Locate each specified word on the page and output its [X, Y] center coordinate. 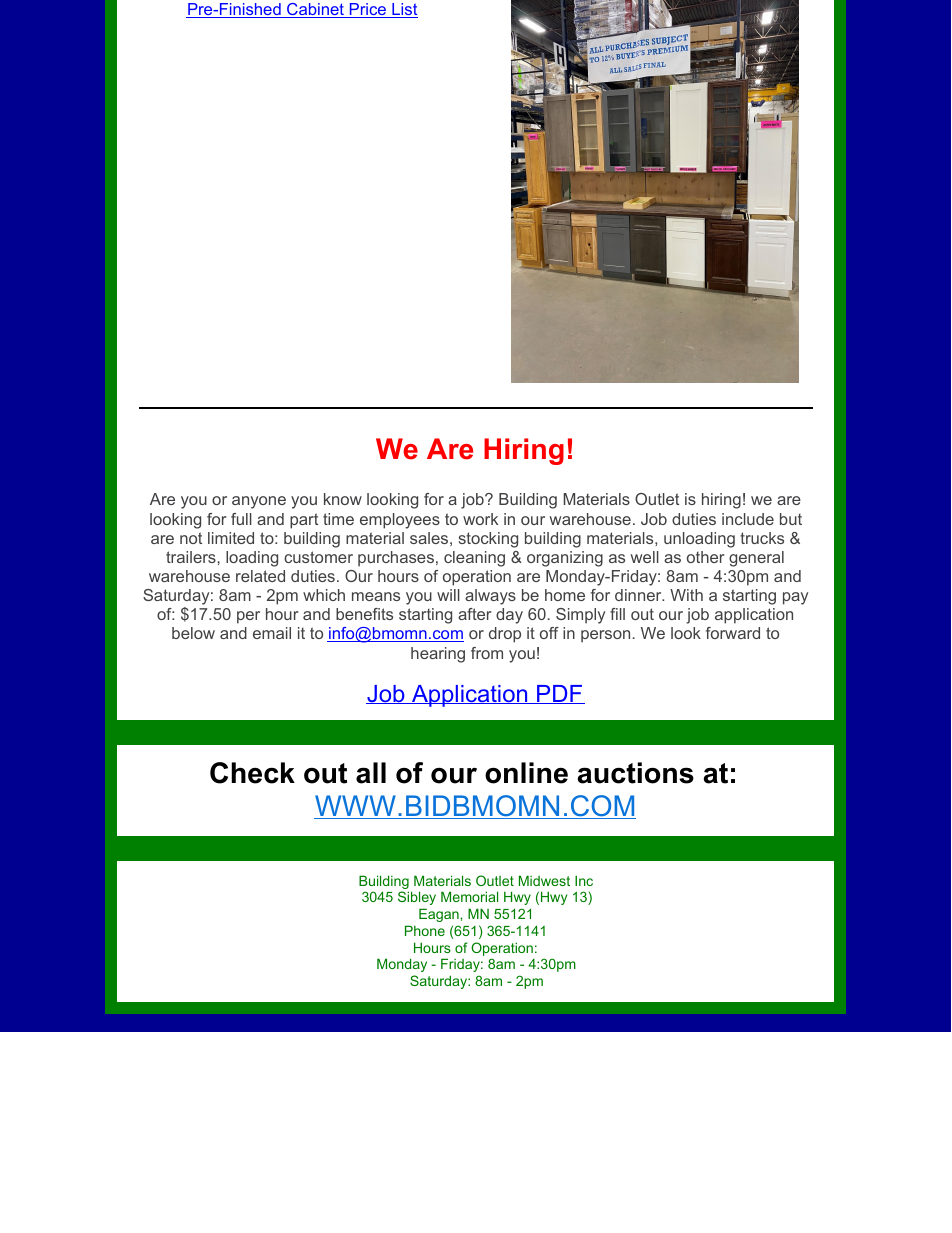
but [791, 519]
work [480, 519]
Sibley [417, 898]
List [404, 10]
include [748, 519]
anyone [259, 502]
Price [368, 10]
